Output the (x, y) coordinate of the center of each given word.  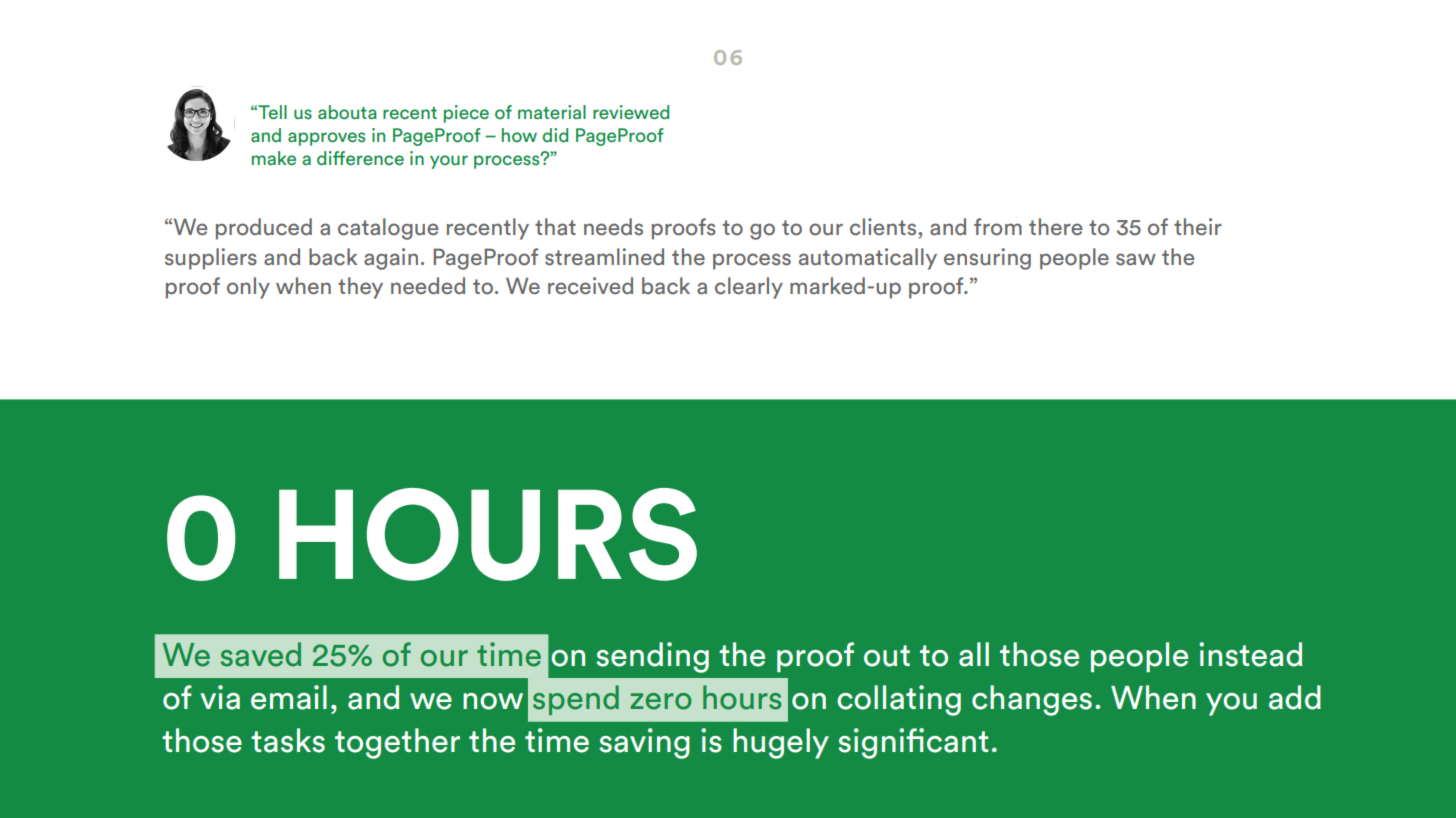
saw (1136, 259)
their (1198, 227)
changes (1032, 700)
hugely (781, 743)
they (360, 288)
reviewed (631, 112)
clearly (749, 288)
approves (326, 139)
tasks (288, 740)
